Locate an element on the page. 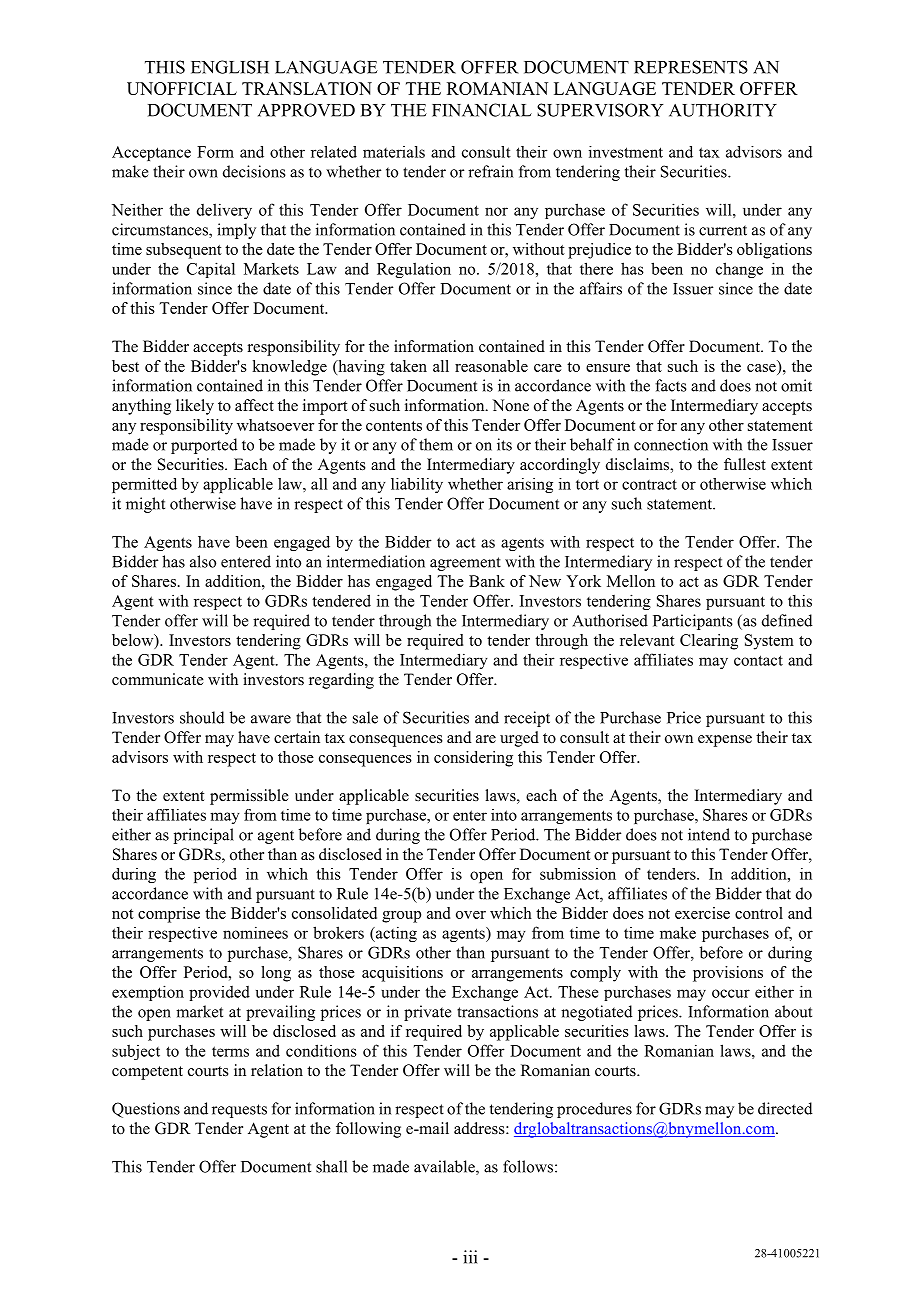  requests is located at coordinates (239, 1111).
